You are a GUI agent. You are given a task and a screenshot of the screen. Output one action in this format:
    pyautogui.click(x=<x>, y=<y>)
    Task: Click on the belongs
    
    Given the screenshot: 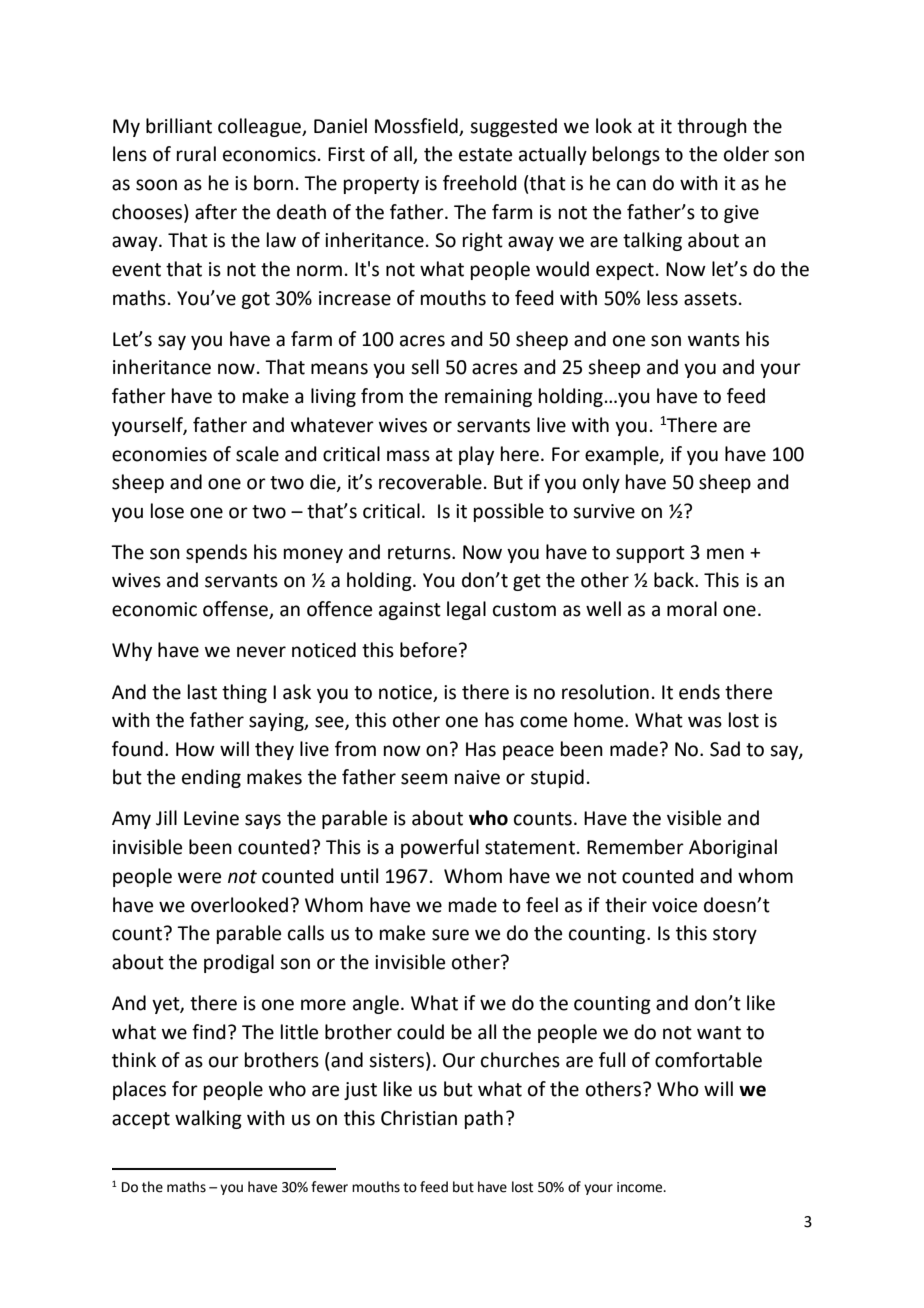 What is the action you would take?
    pyautogui.click(x=626, y=155)
